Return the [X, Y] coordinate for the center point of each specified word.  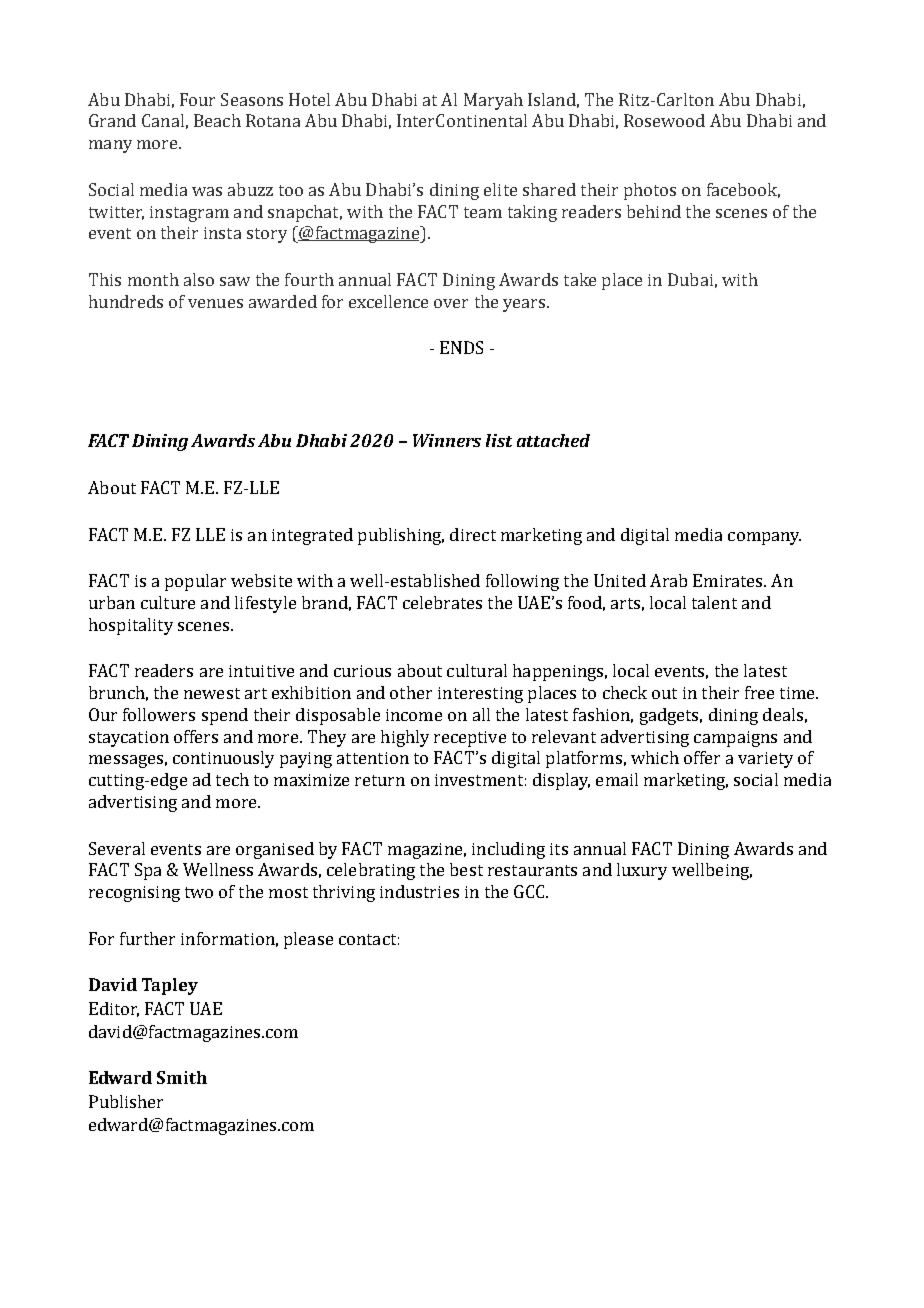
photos [650, 191]
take [580, 279]
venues [215, 303]
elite [500, 189]
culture [168, 602]
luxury [642, 871]
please [308, 940]
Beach [217, 120]
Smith [182, 1077]
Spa [148, 871]
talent [714, 602]
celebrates [442, 602]
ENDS [461, 347]
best [466, 869]
